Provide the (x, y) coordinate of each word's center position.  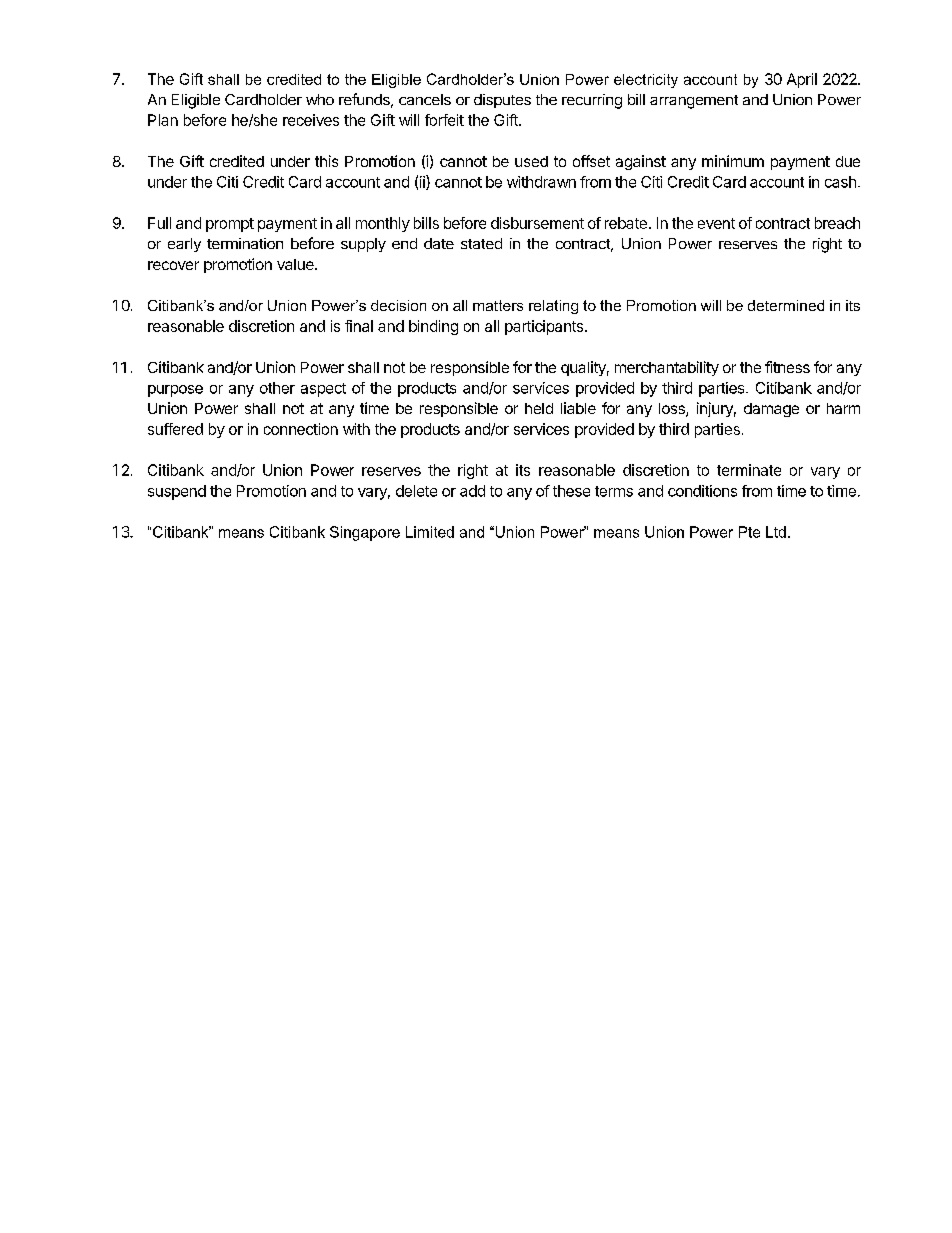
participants (545, 327)
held (539, 408)
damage (771, 410)
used (531, 161)
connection (301, 429)
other (277, 388)
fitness (787, 367)
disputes (502, 101)
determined (786, 305)
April (802, 80)
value (296, 264)
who (320, 99)
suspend (177, 492)
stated (481, 243)
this (326, 161)
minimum (733, 161)
